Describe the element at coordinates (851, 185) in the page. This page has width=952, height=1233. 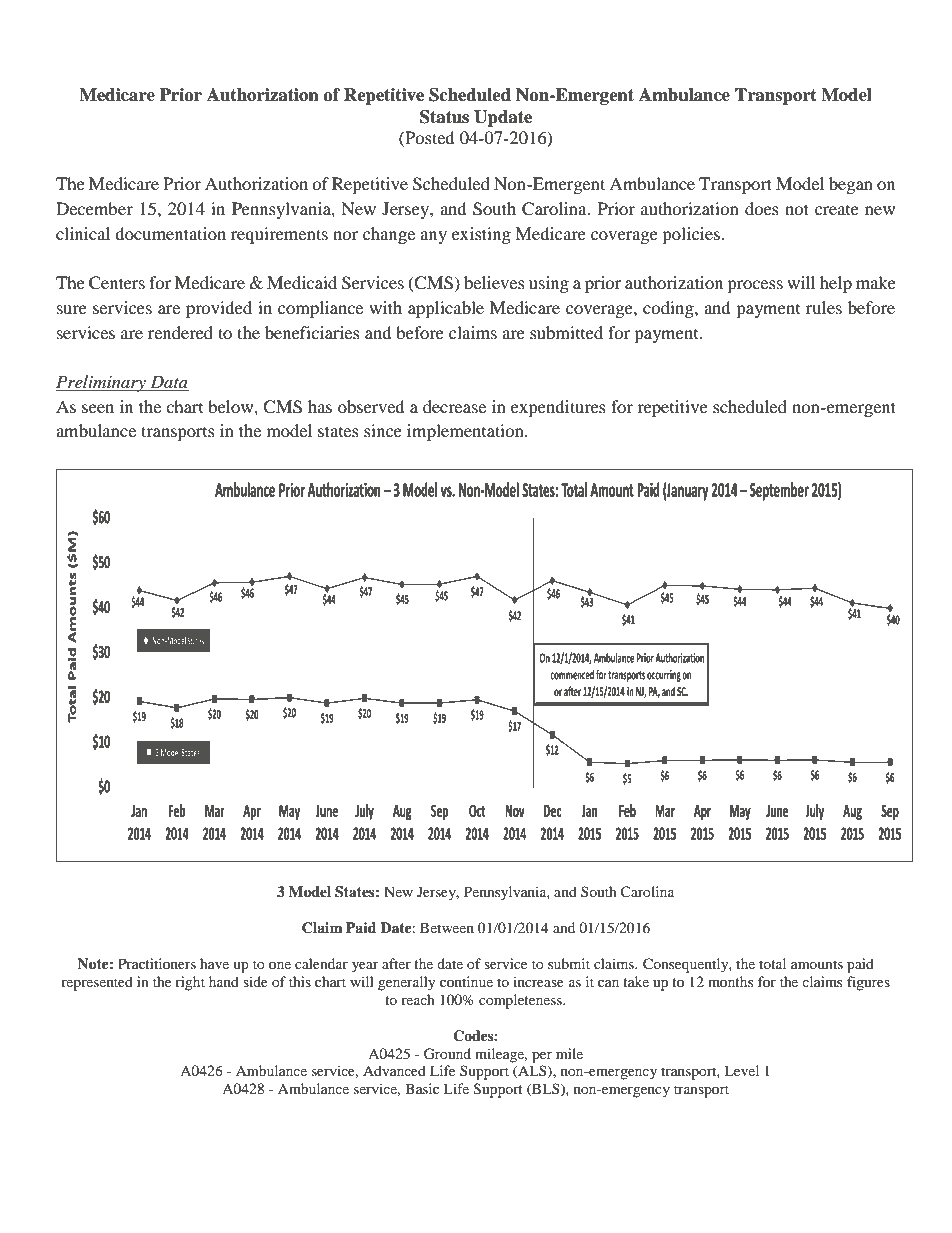
I see `began` at that location.
